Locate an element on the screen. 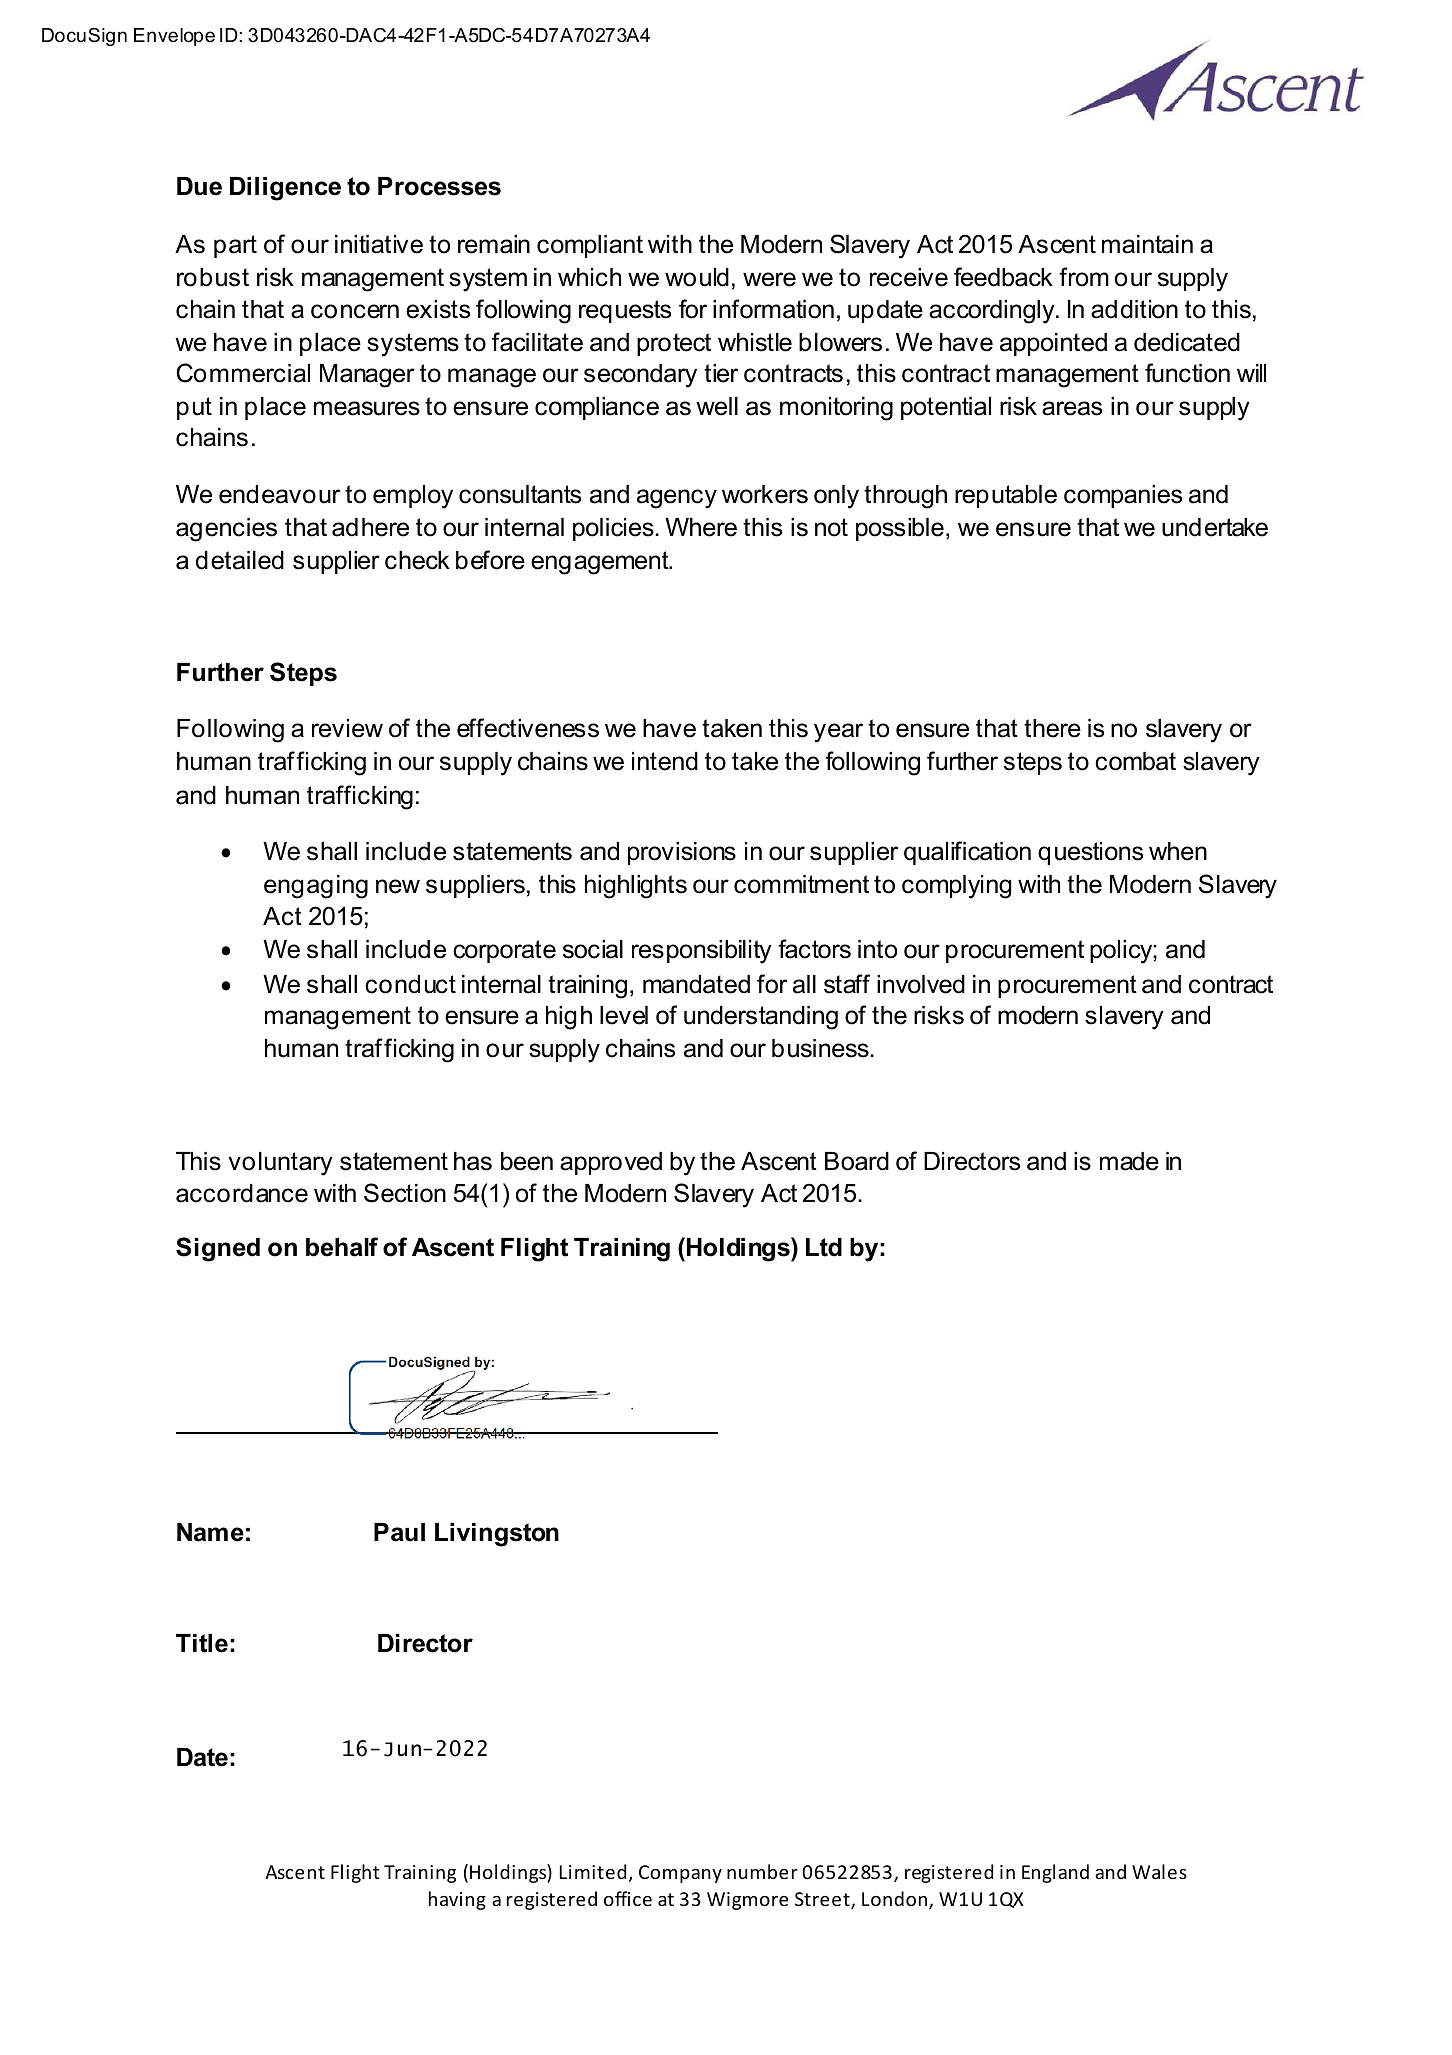 The width and height of the screenshot is (1452, 2055). understanding is located at coordinates (761, 1018).
